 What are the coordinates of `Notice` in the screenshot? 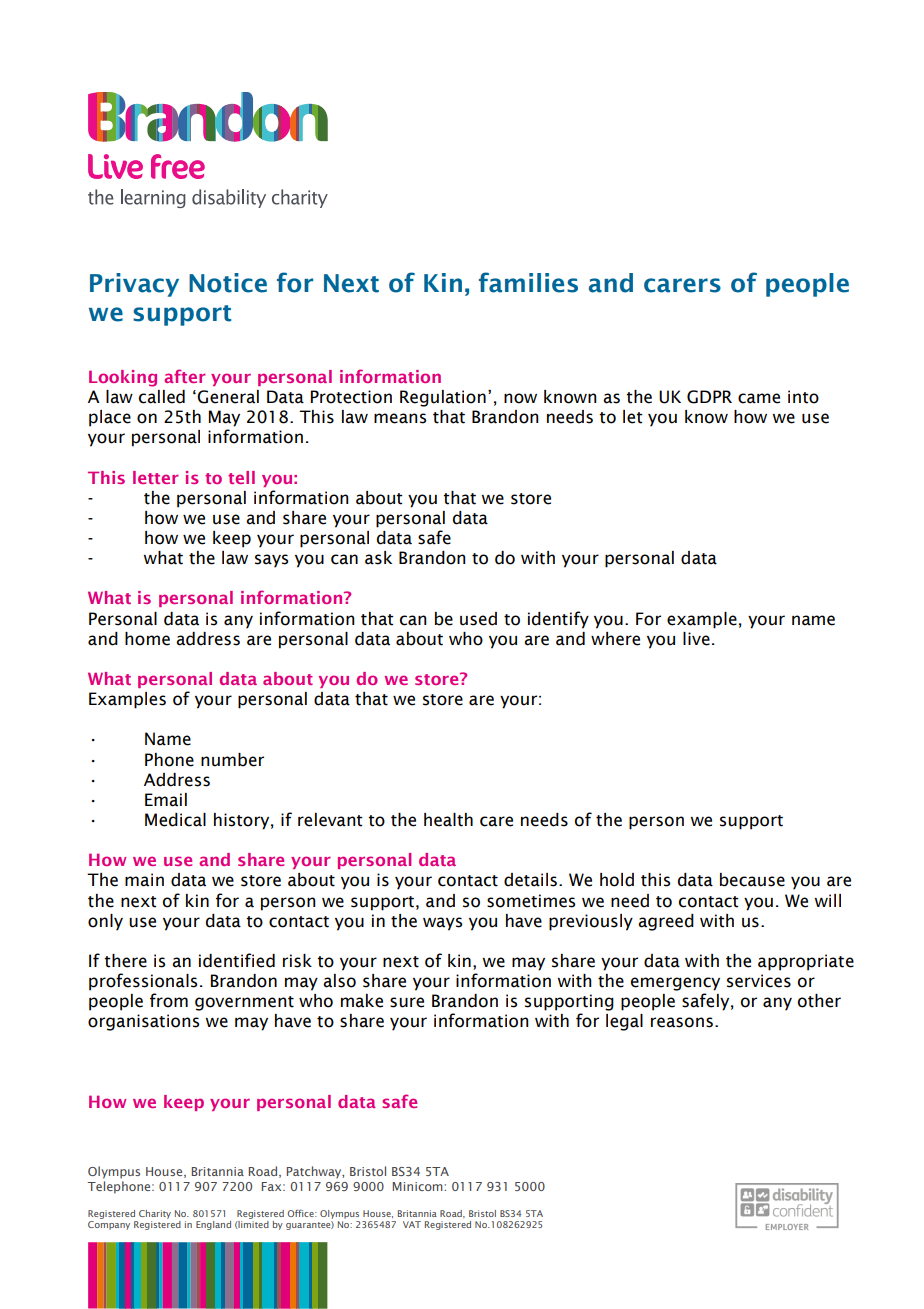 It's located at (228, 283).
